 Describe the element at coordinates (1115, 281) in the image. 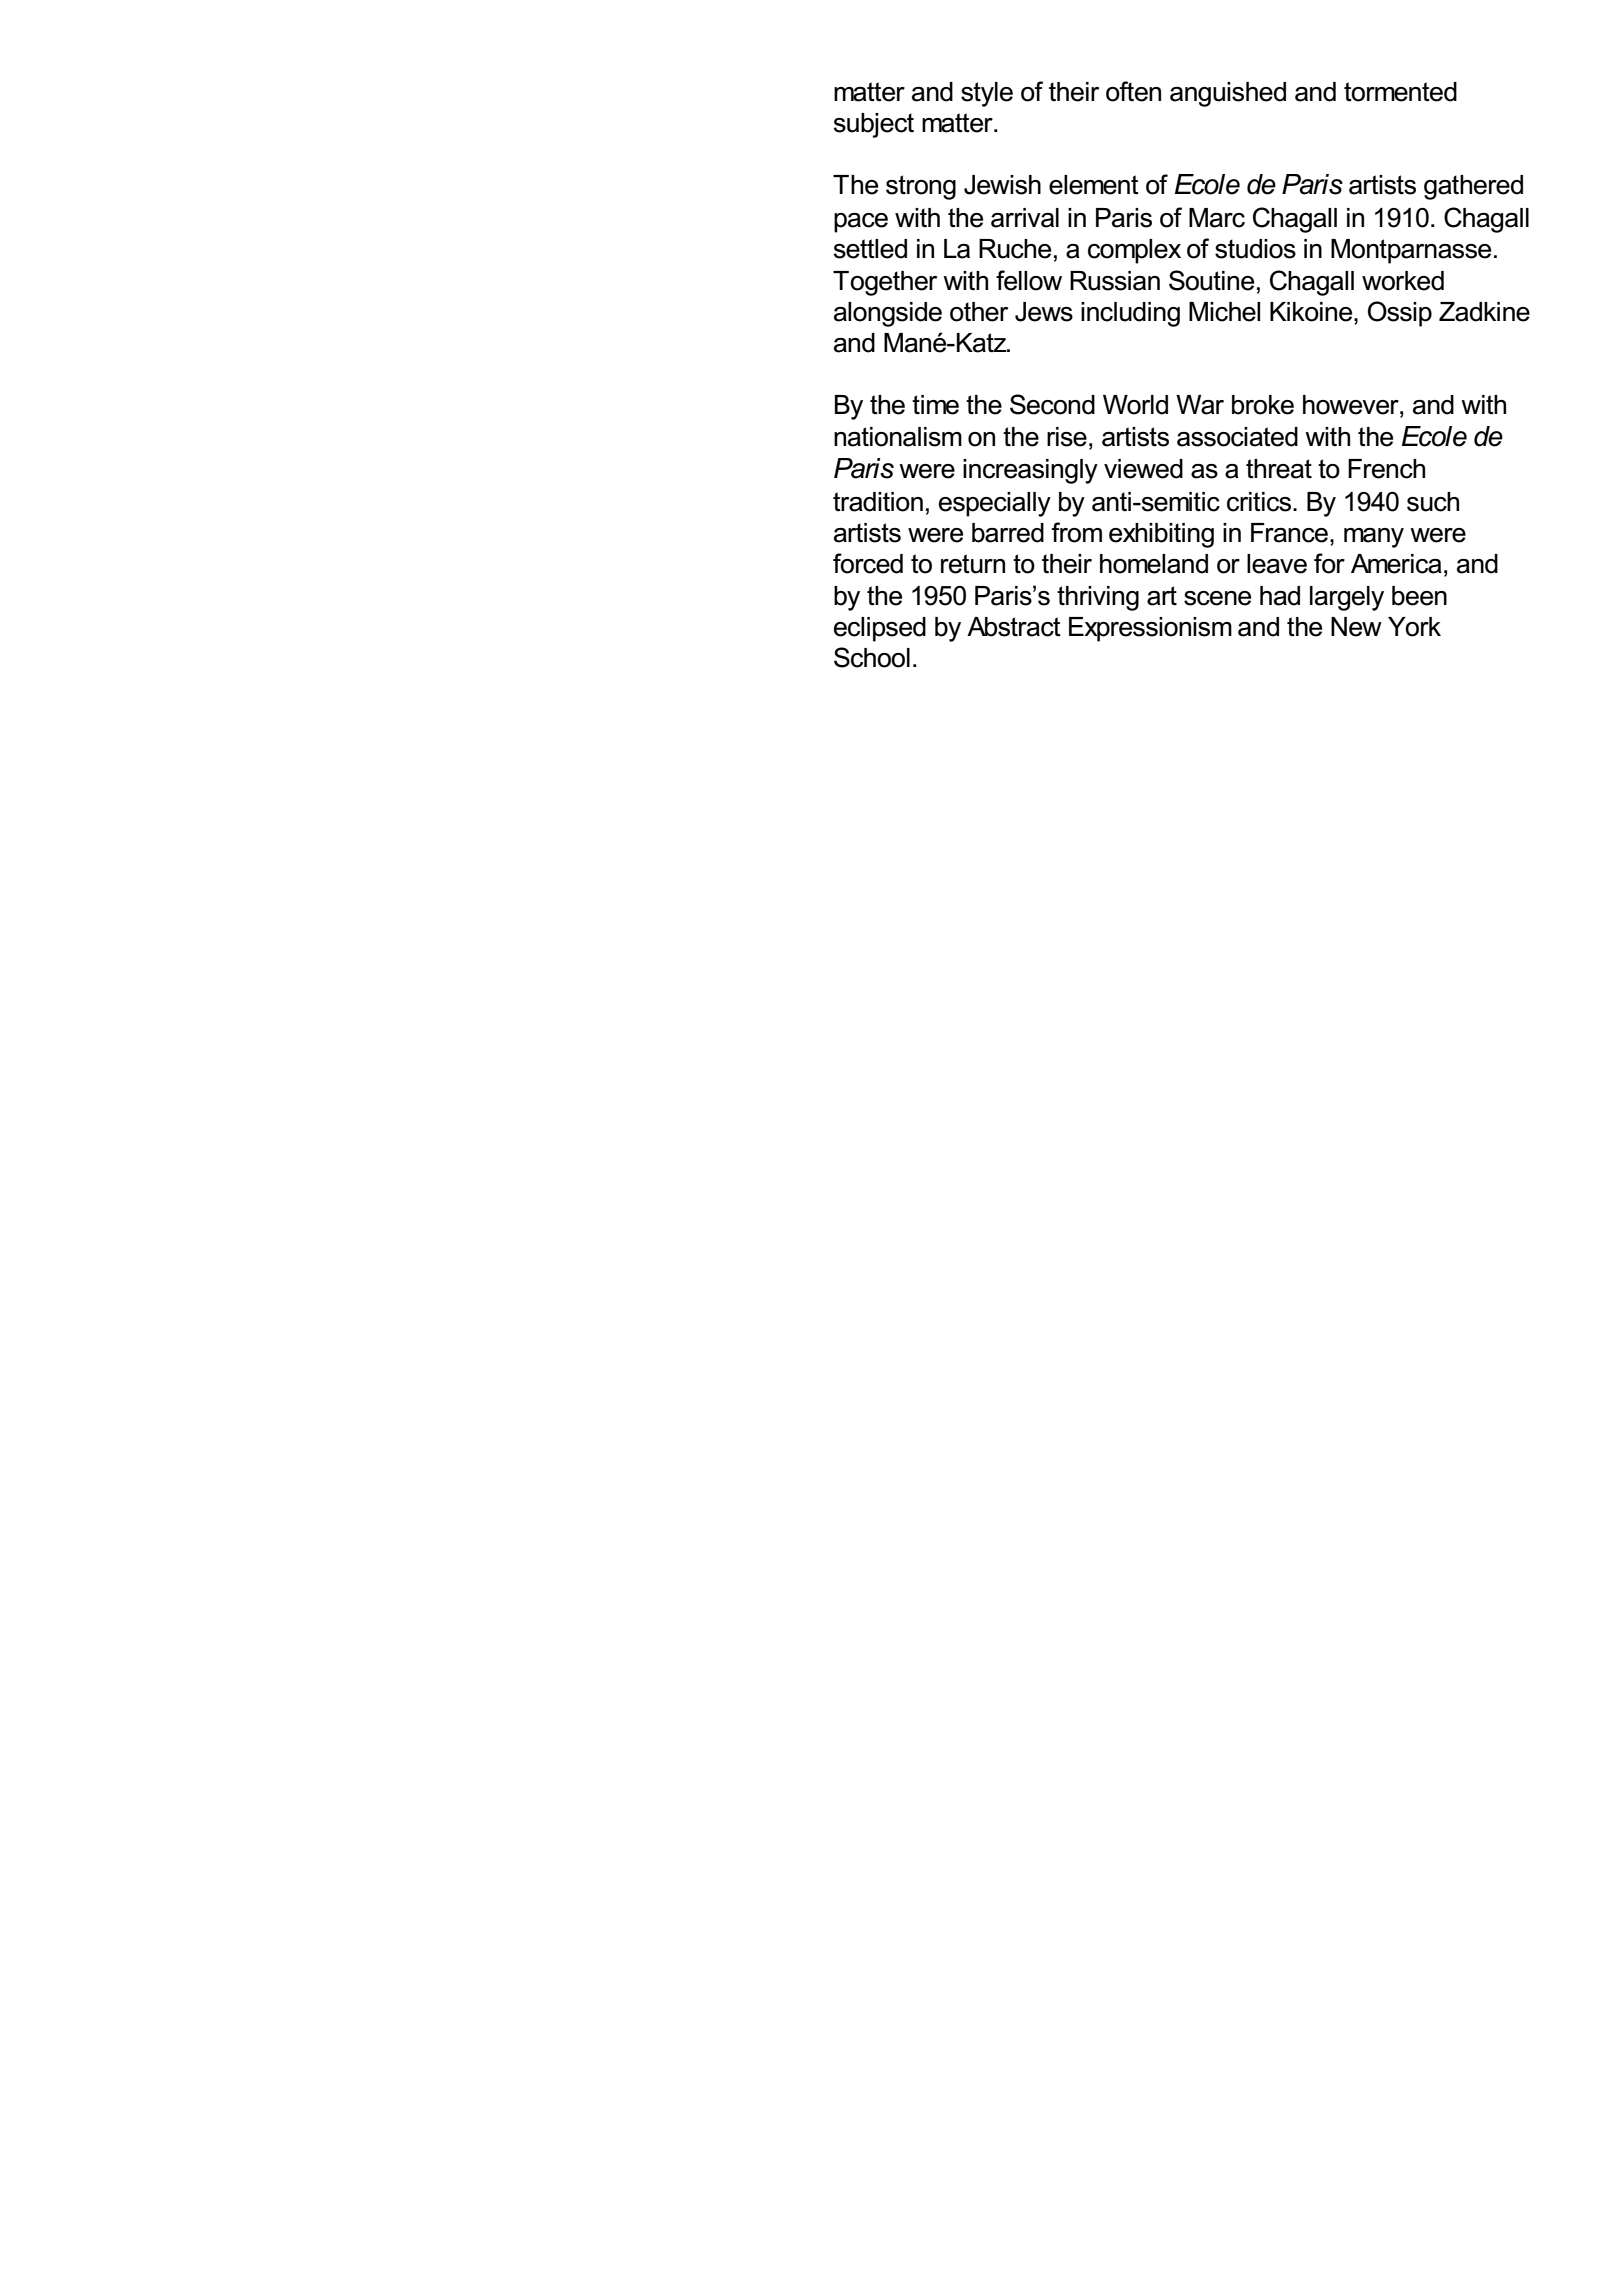

I see `Russian` at that location.
